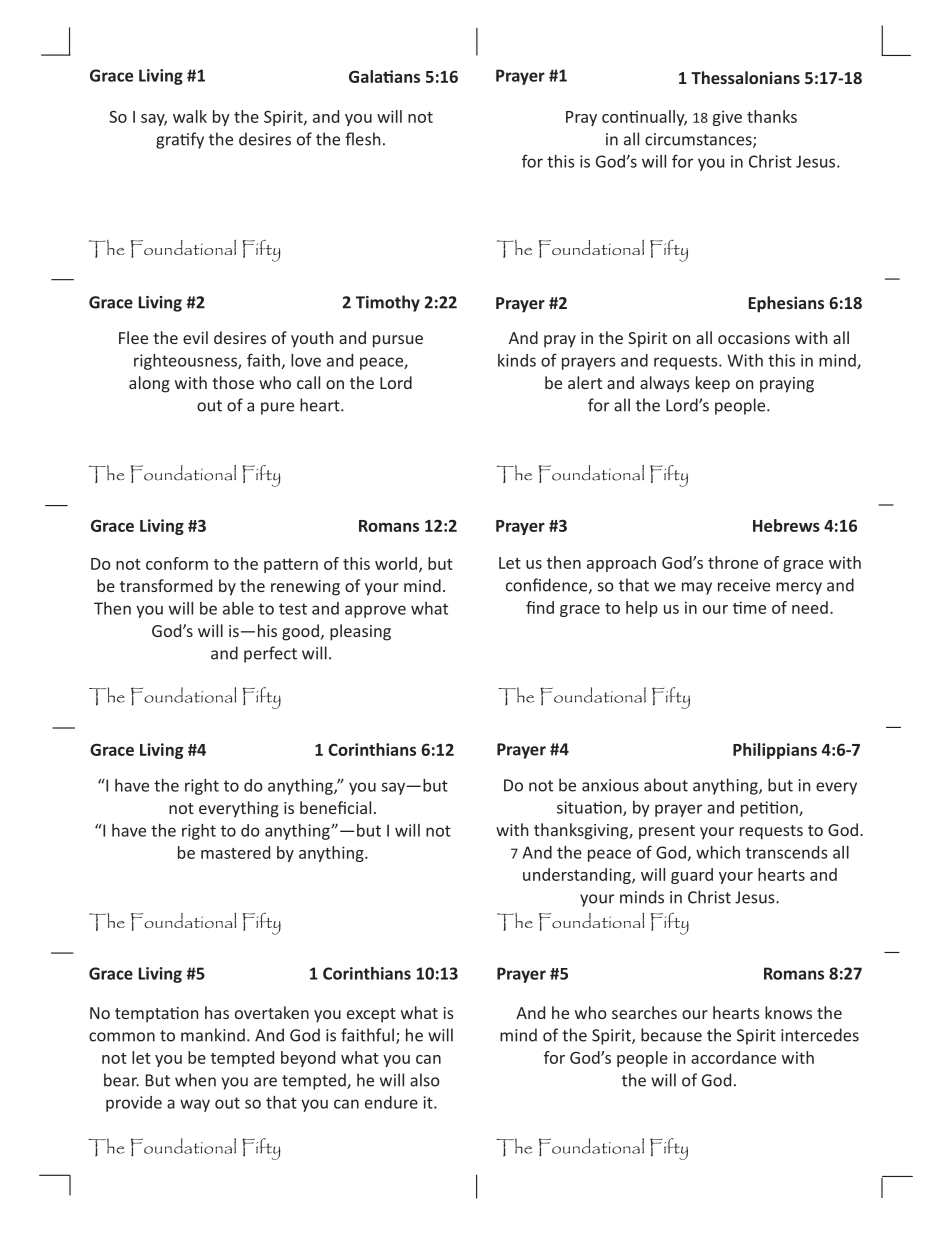  What do you see at coordinates (733, 1057) in the screenshot?
I see `accordance` at bounding box center [733, 1057].
